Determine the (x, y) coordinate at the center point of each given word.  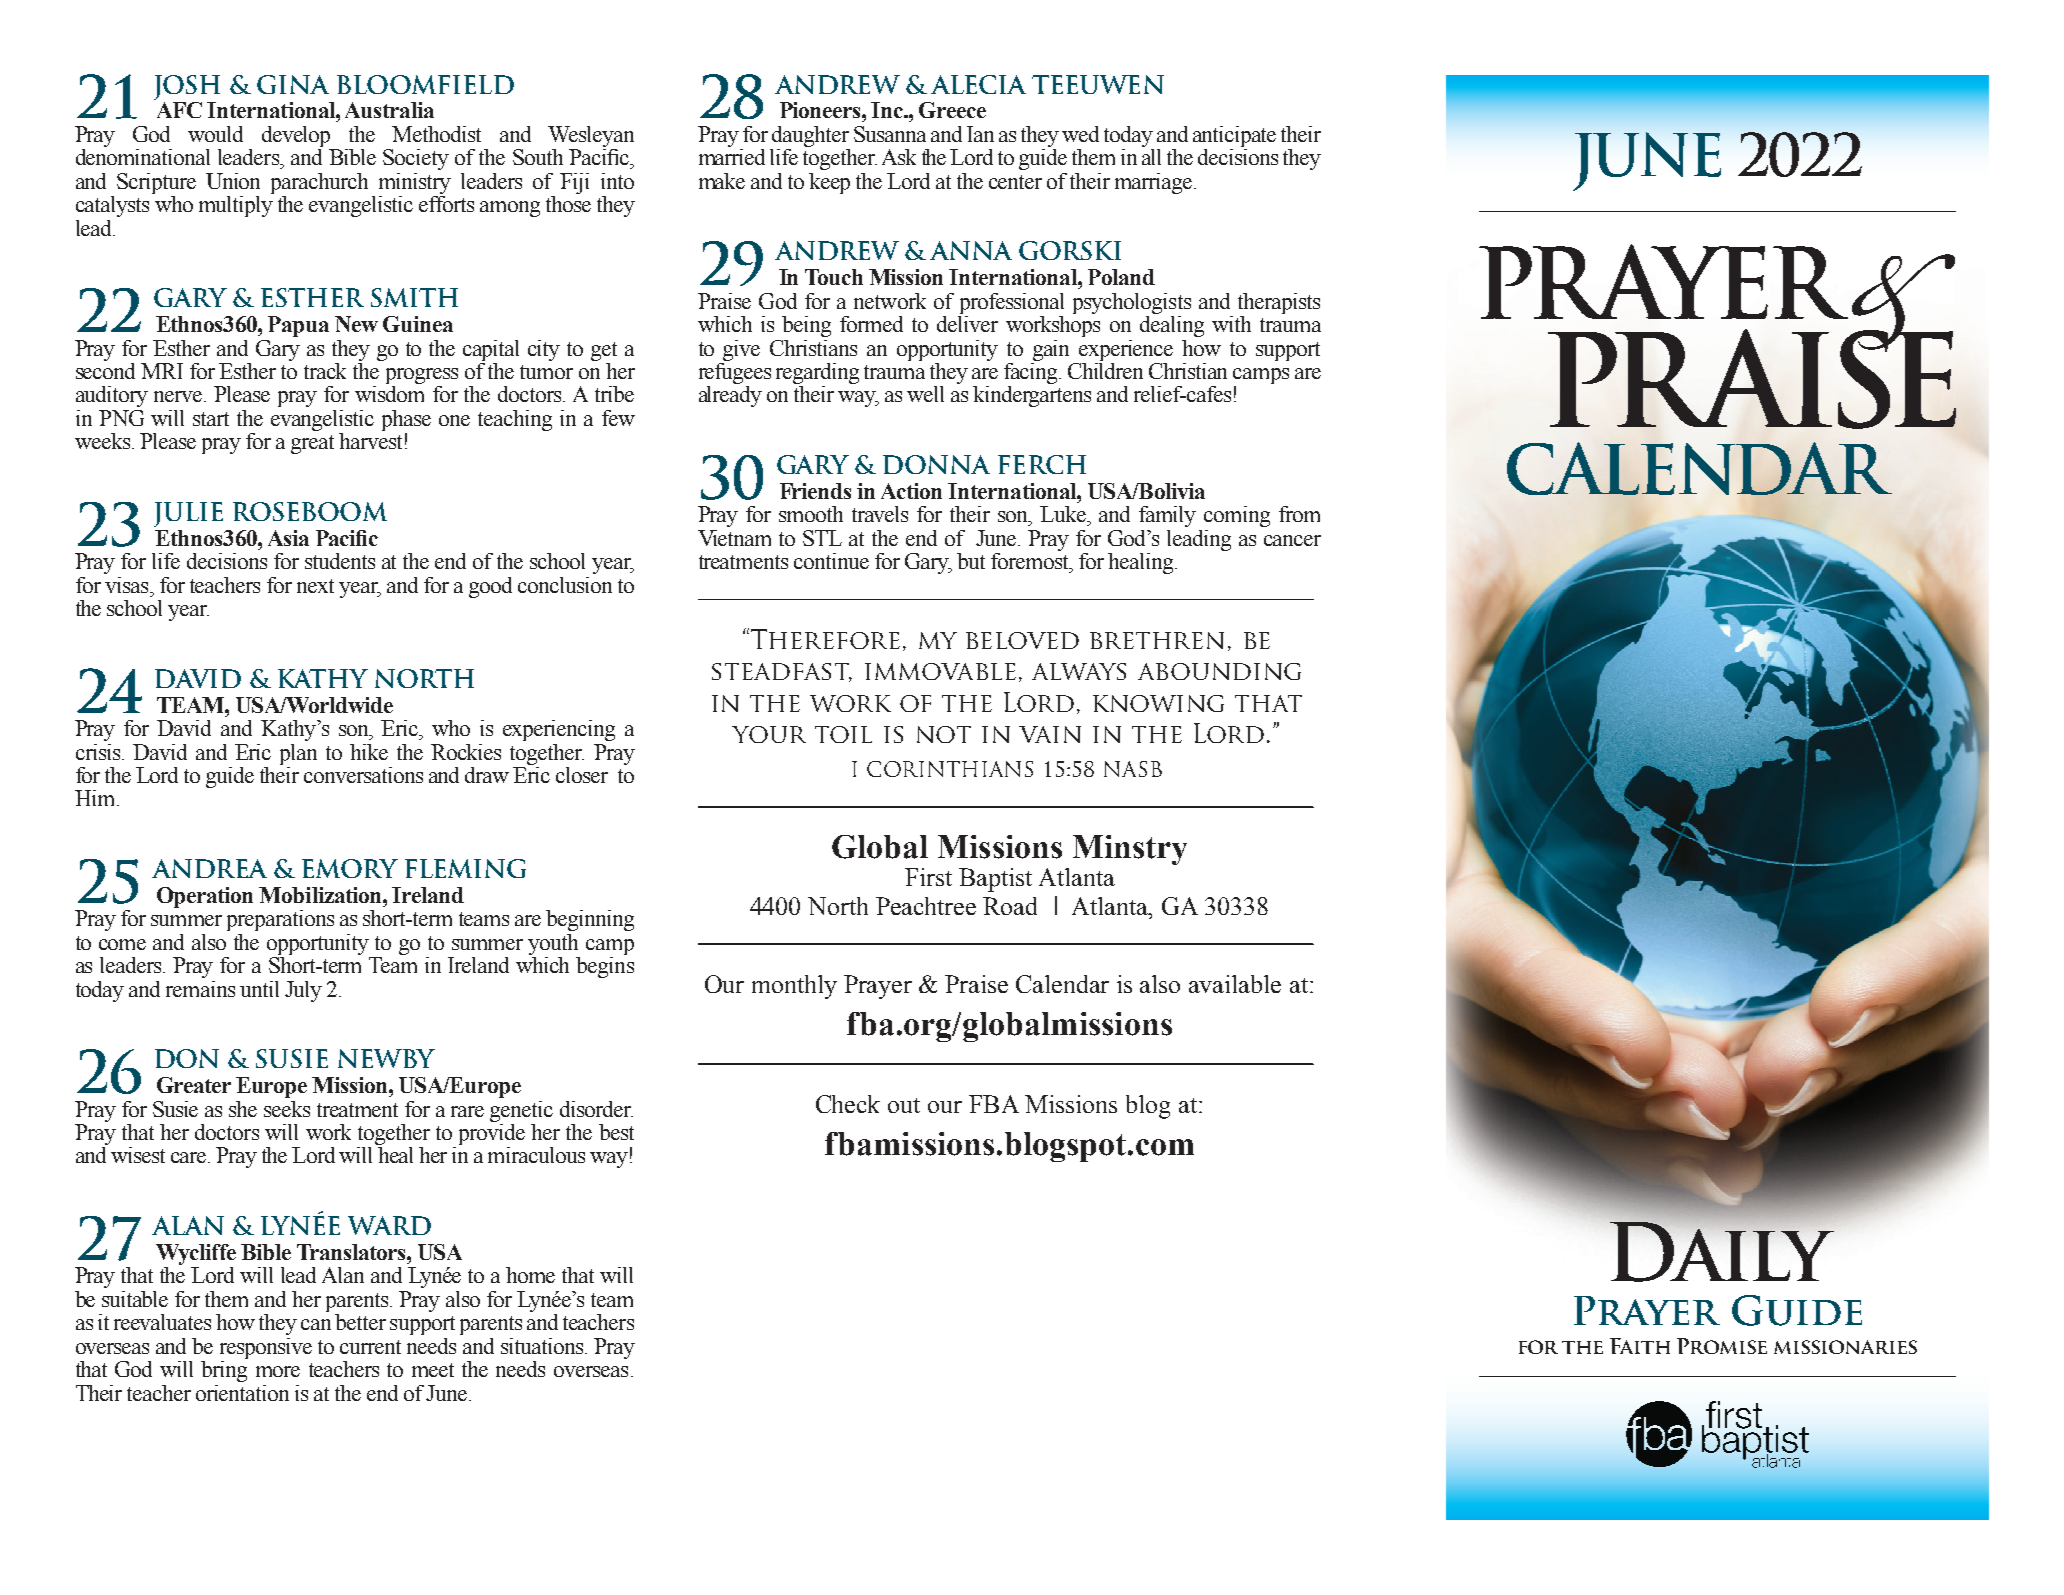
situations (542, 1346)
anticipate (1234, 136)
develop (296, 136)
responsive (266, 1348)
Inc (888, 110)
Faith (1640, 1346)
